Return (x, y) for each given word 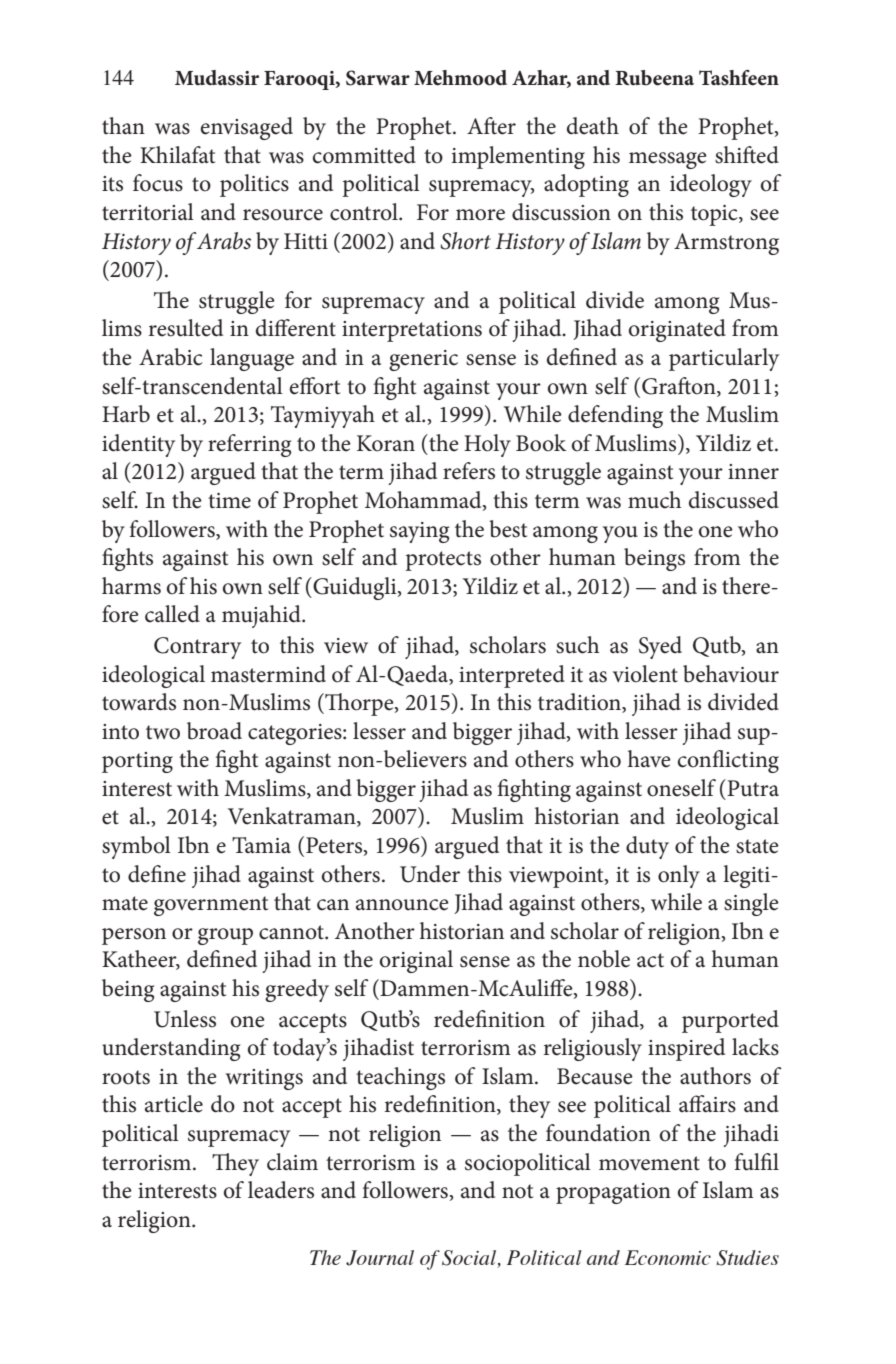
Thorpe (359, 704)
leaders (281, 1190)
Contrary (197, 648)
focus (158, 183)
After (491, 126)
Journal (380, 1258)
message (668, 160)
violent (645, 674)
